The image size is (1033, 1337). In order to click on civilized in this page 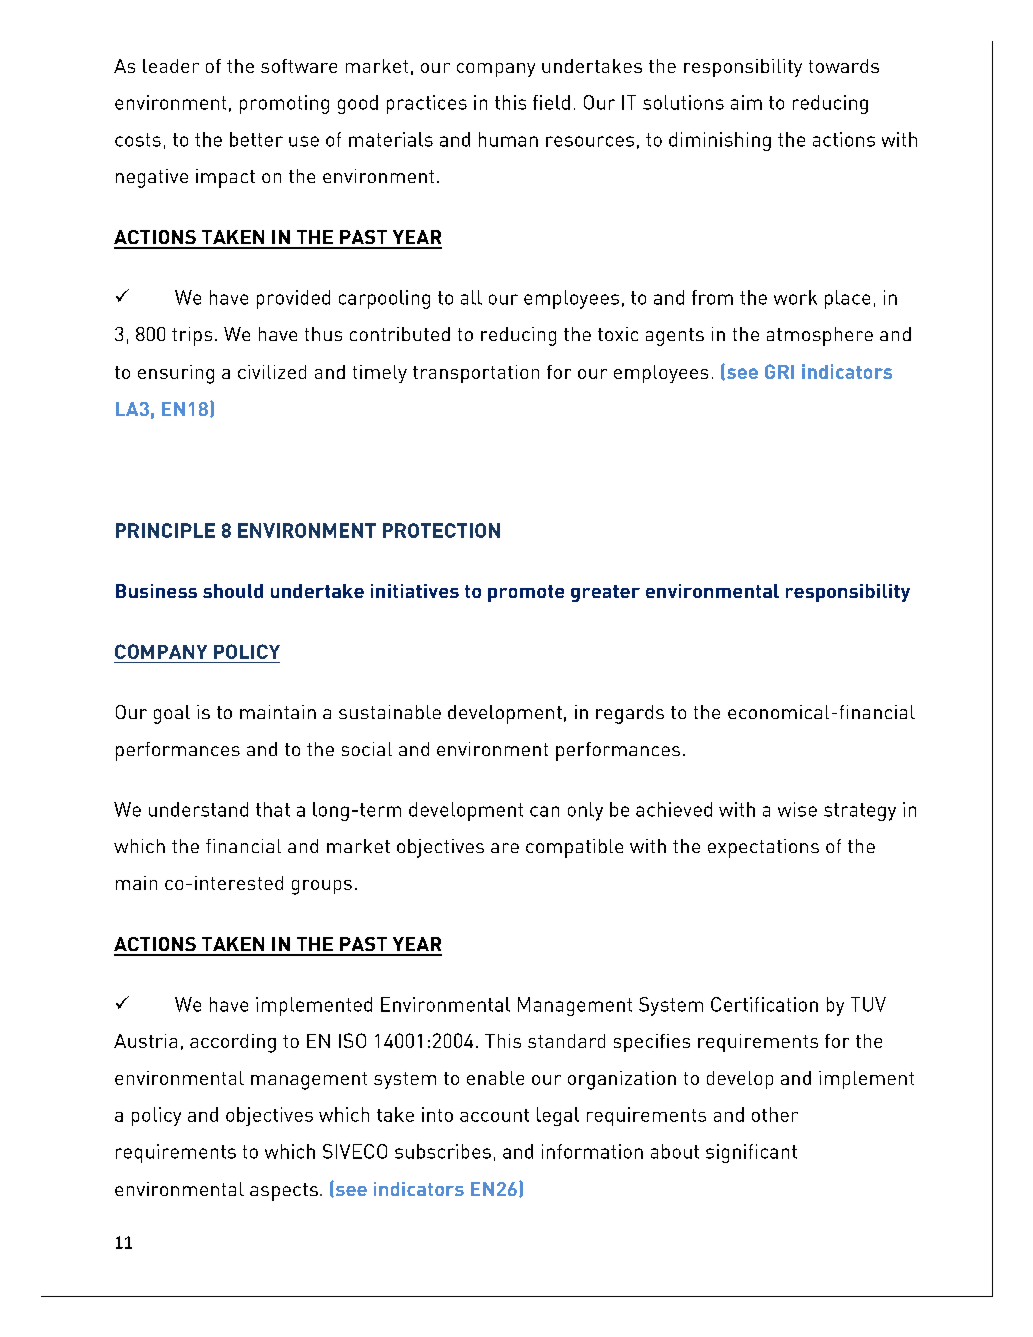, I will do `click(272, 372)`.
